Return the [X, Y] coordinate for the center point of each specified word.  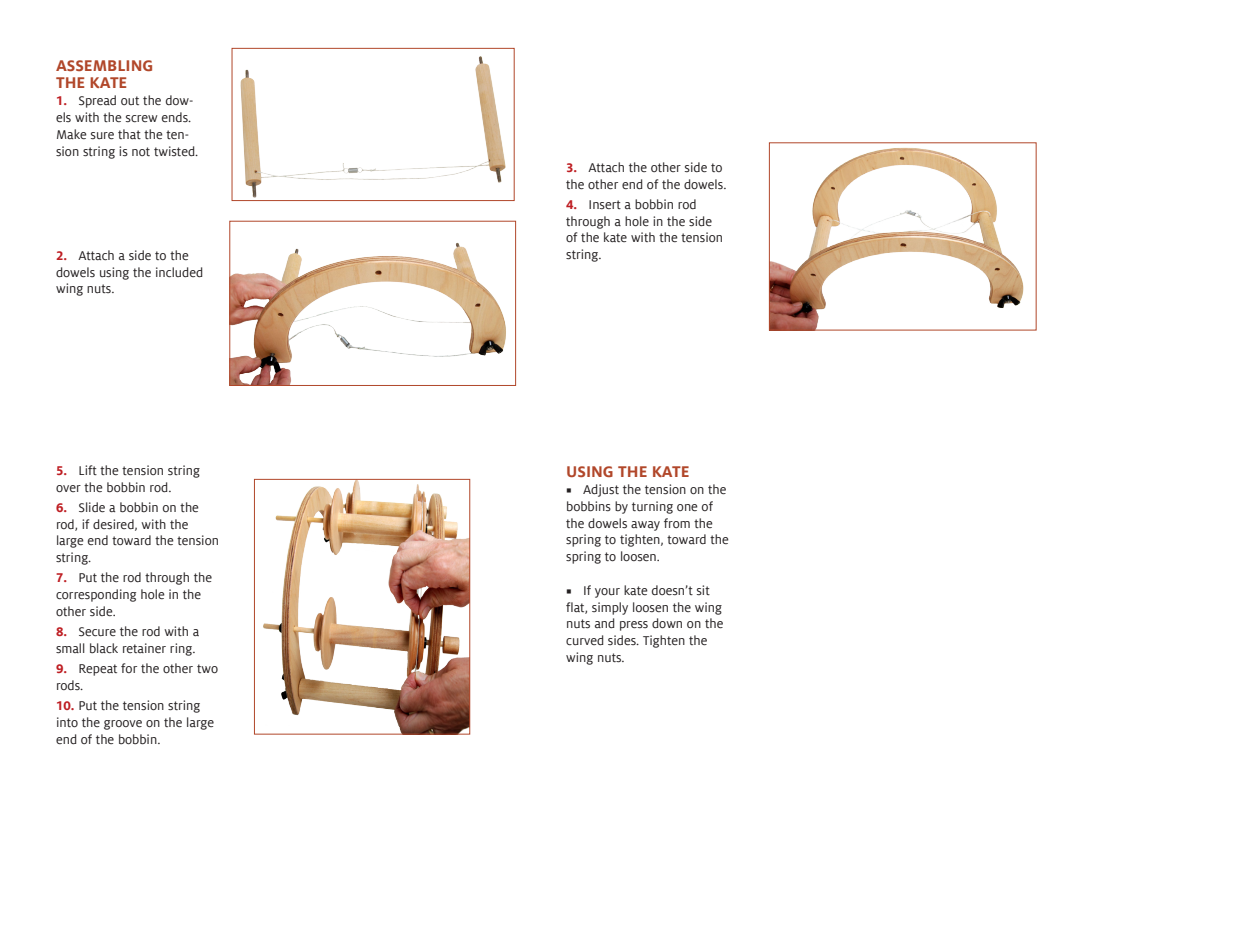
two [207, 668]
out [130, 100]
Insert [605, 204]
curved [584, 640]
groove [123, 725]
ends [176, 117]
